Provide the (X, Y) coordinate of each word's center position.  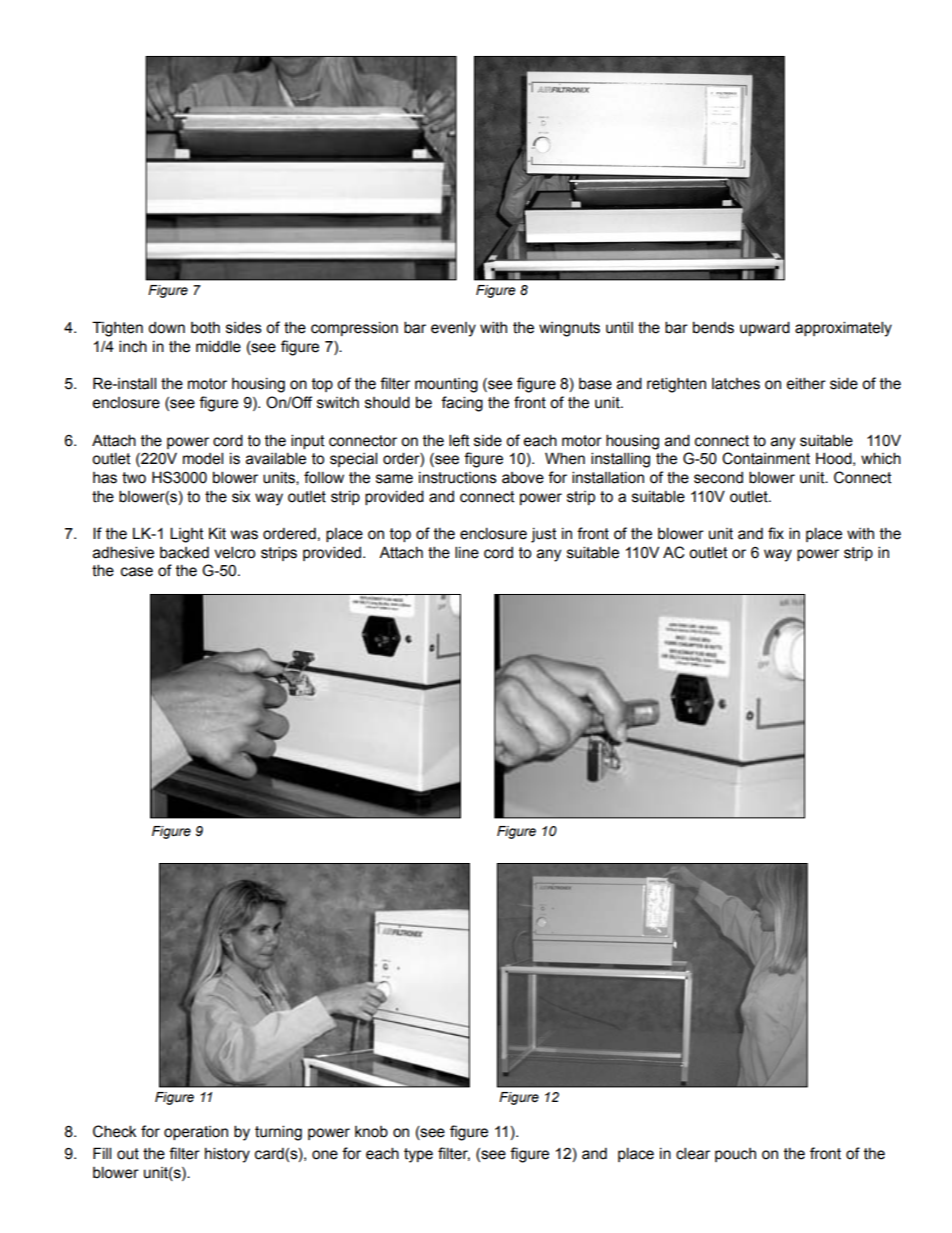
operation (196, 1133)
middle (218, 346)
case (137, 572)
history (227, 1155)
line (467, 552)
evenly (453, 329)
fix (776, 533)
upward (765, 328)
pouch (735, 1155)
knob (371, 1132)
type (418, 1155)
